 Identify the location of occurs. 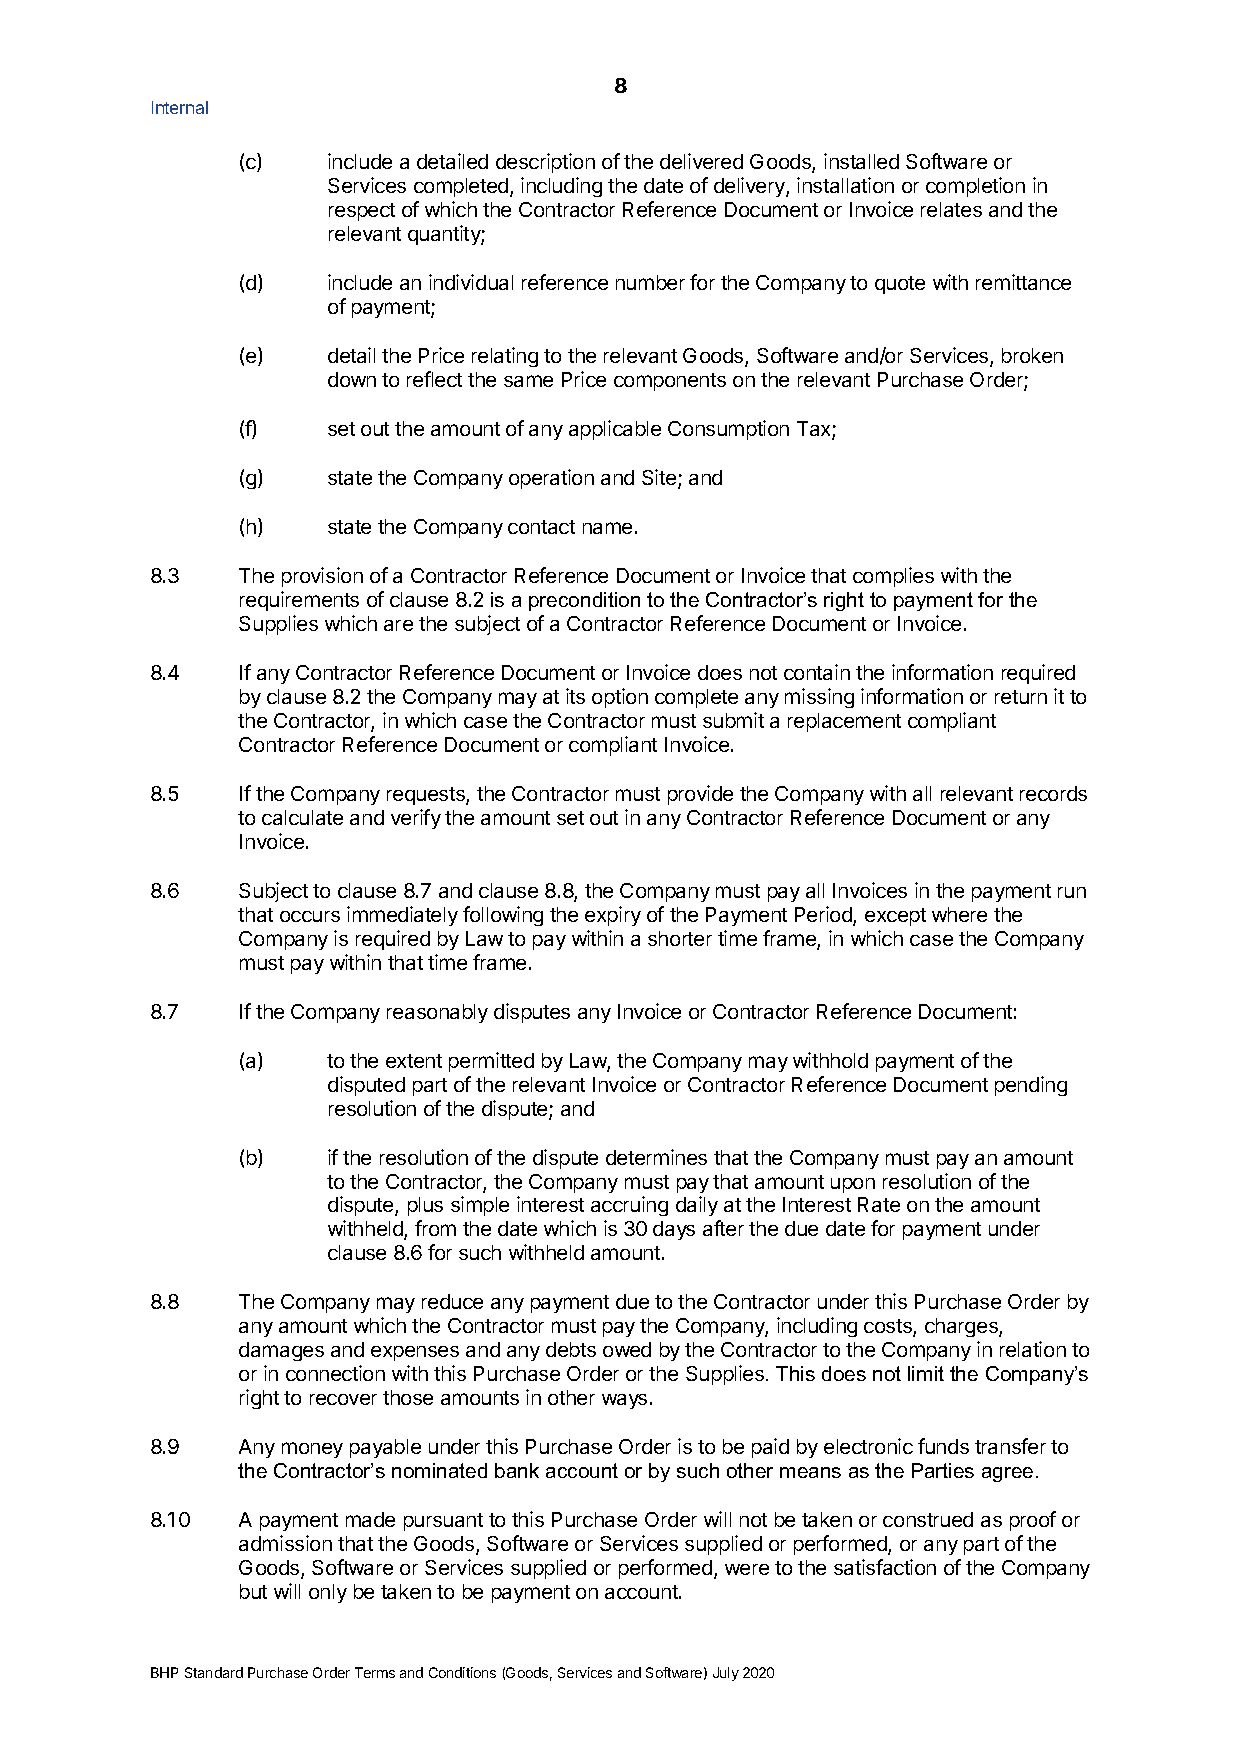
(310, 916).
